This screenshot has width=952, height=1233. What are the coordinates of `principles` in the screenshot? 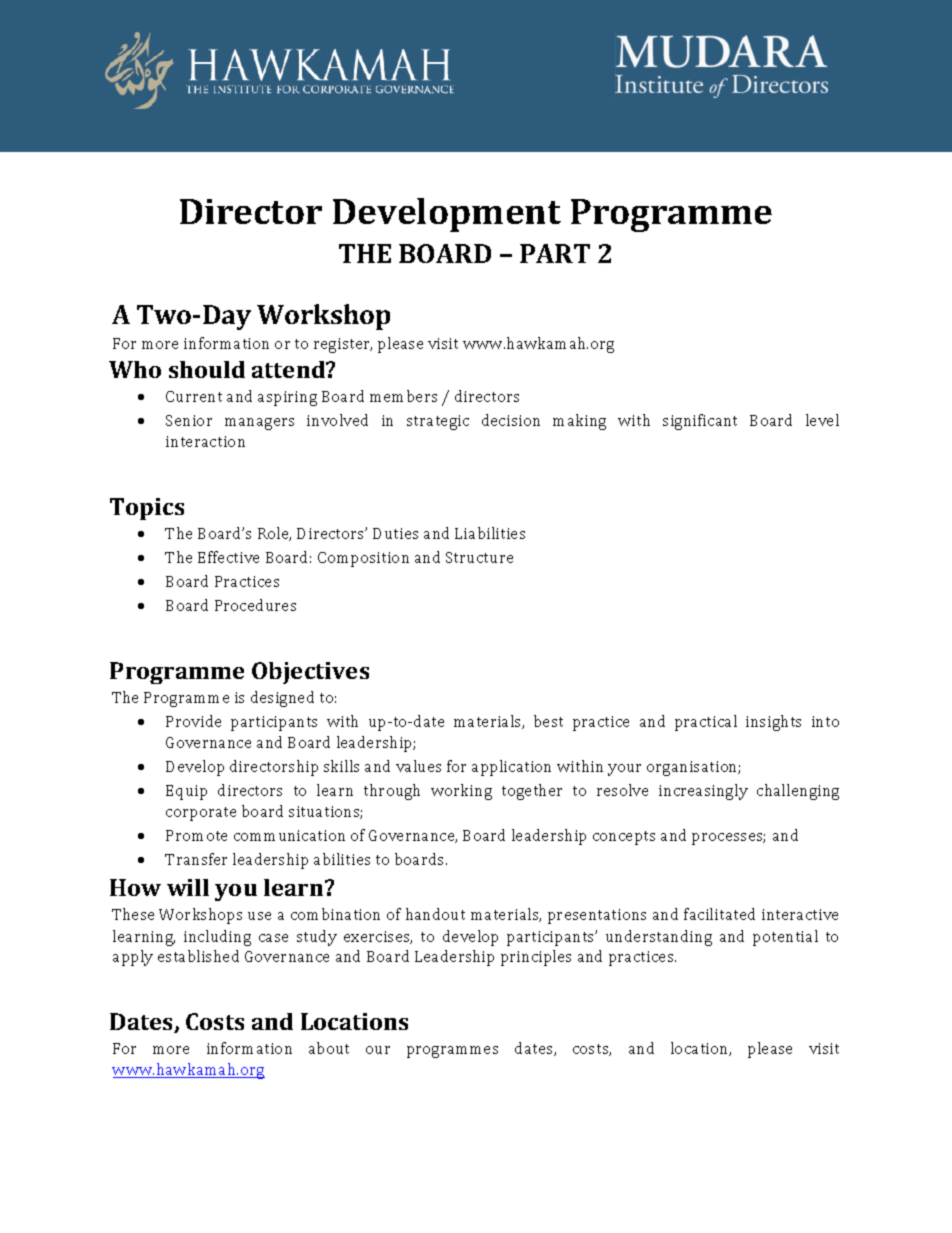 It's located at (536, 958).
